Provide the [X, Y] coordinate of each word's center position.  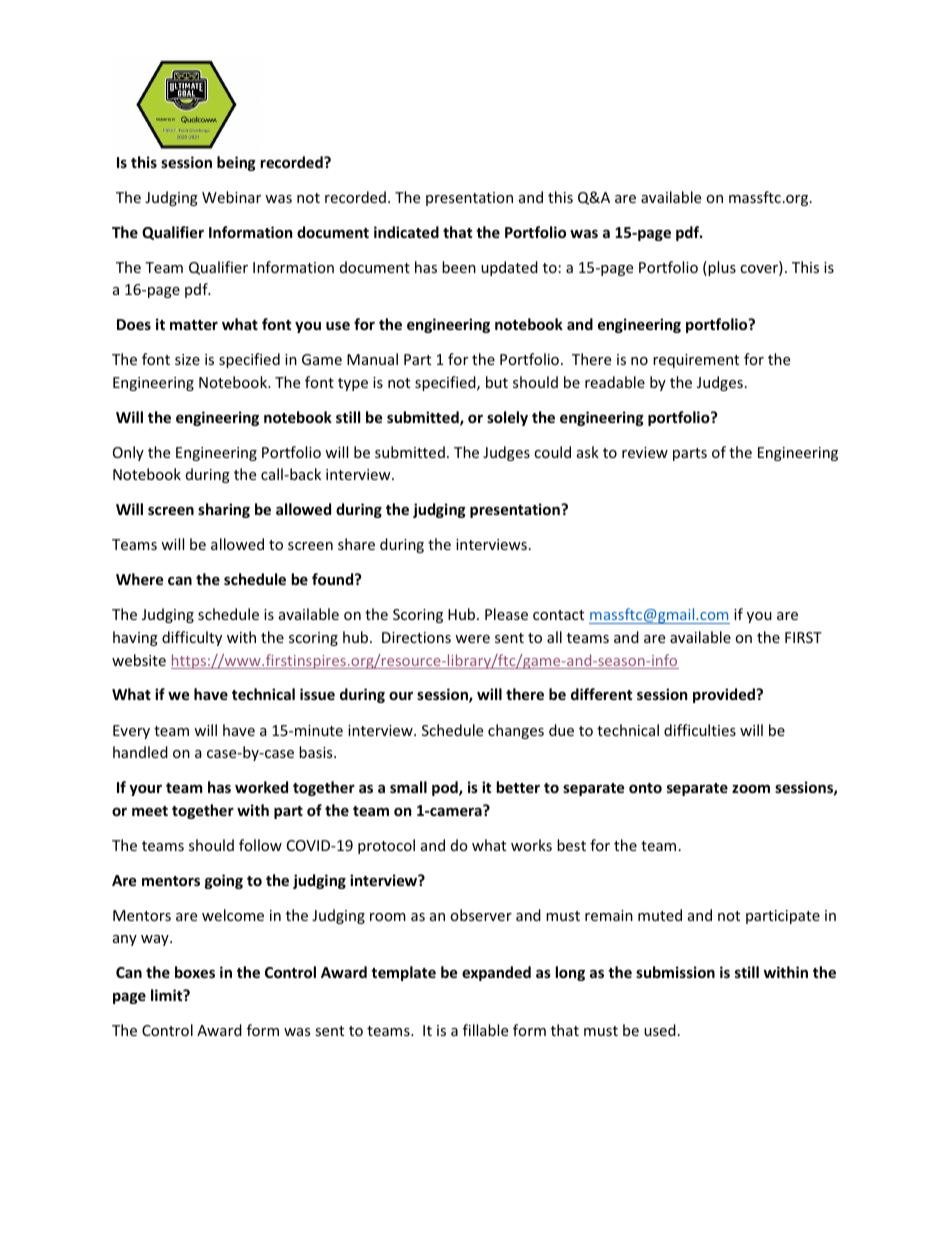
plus [722, 268]
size [187, 359]
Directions [416, 637]
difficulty [192, 638]
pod [446, 788]
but [497, 382]
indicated [406, 232]
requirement [696, 361]
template [403, 973]
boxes [195, 972]
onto [645, 788]
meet [150, 811]
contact [558, 615]
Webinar [231, 197]
